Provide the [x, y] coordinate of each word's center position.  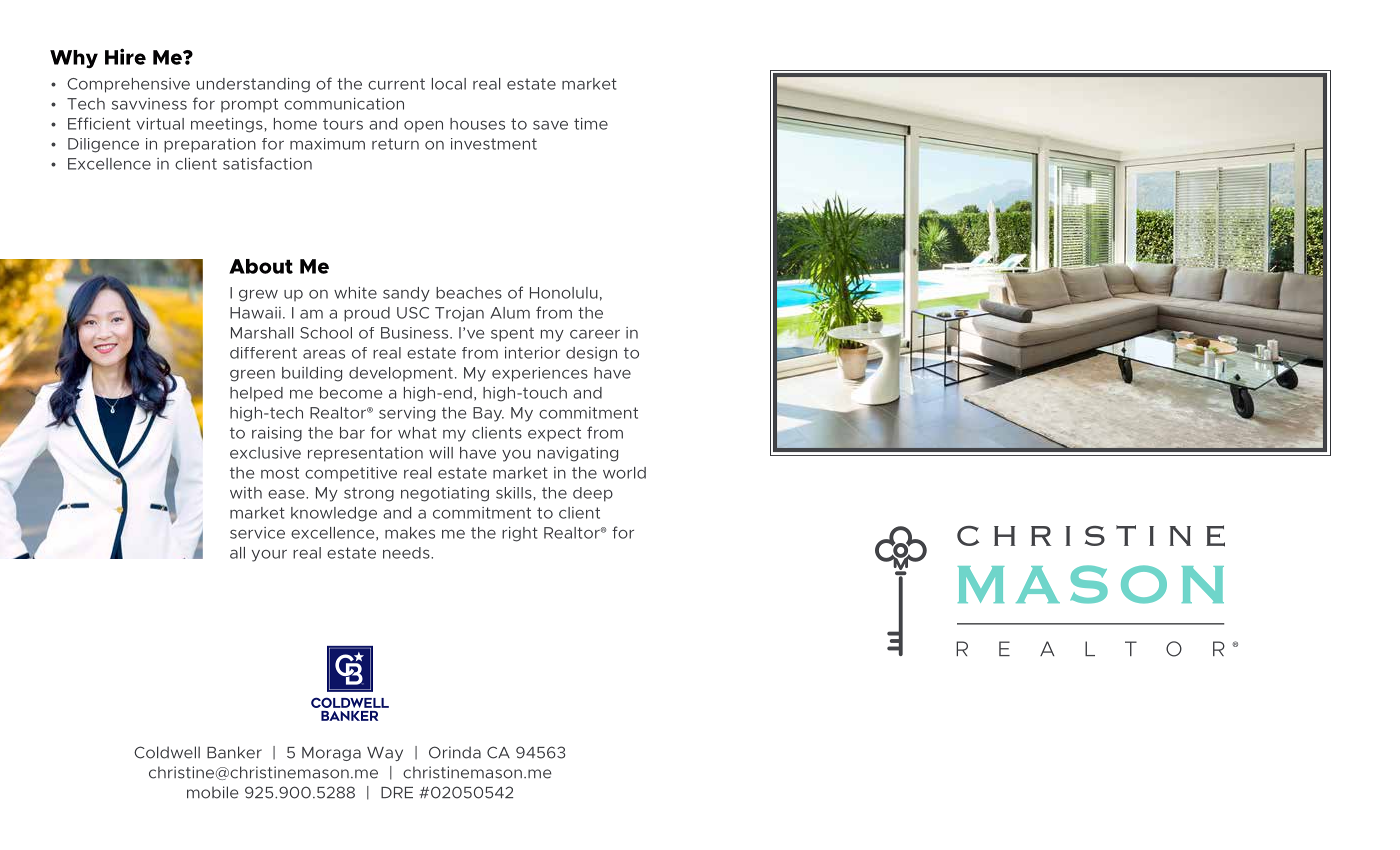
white [355, 293]
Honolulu [564, 293]
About [261, 266]
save [550, 125]
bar [352, 433]
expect [554, 434]
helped [256, 394]
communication [344, 104]
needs [407, 553]
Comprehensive [128, 85]
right [520, 534]
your [269, 556]
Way [385, 754]
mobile [213, 792]
